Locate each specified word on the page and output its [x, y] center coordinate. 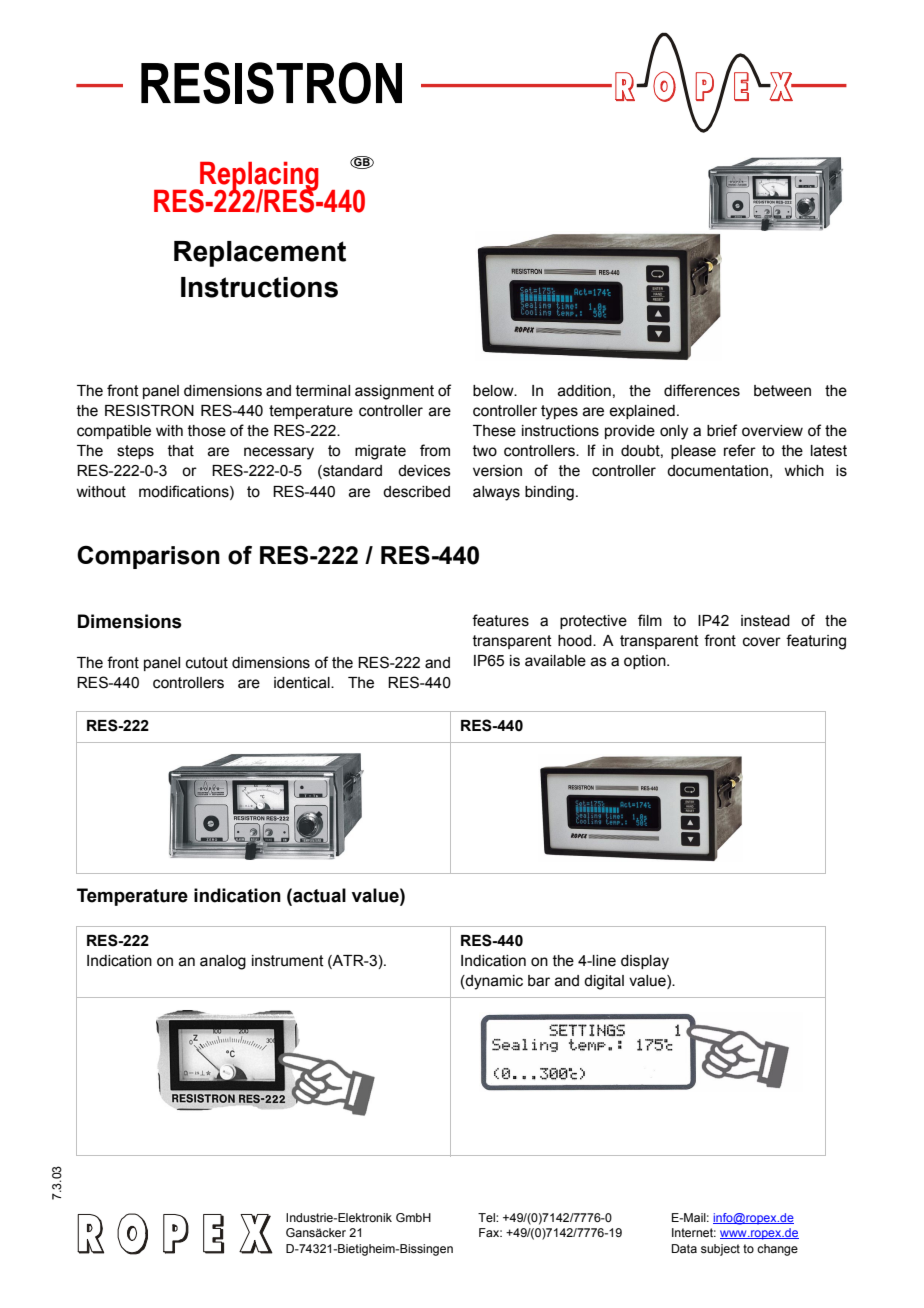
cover [762, 642]
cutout [207, 663]
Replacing [258, 177]
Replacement [260, 254]
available [555, 661]
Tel [487, 1217]
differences [702, 390]
